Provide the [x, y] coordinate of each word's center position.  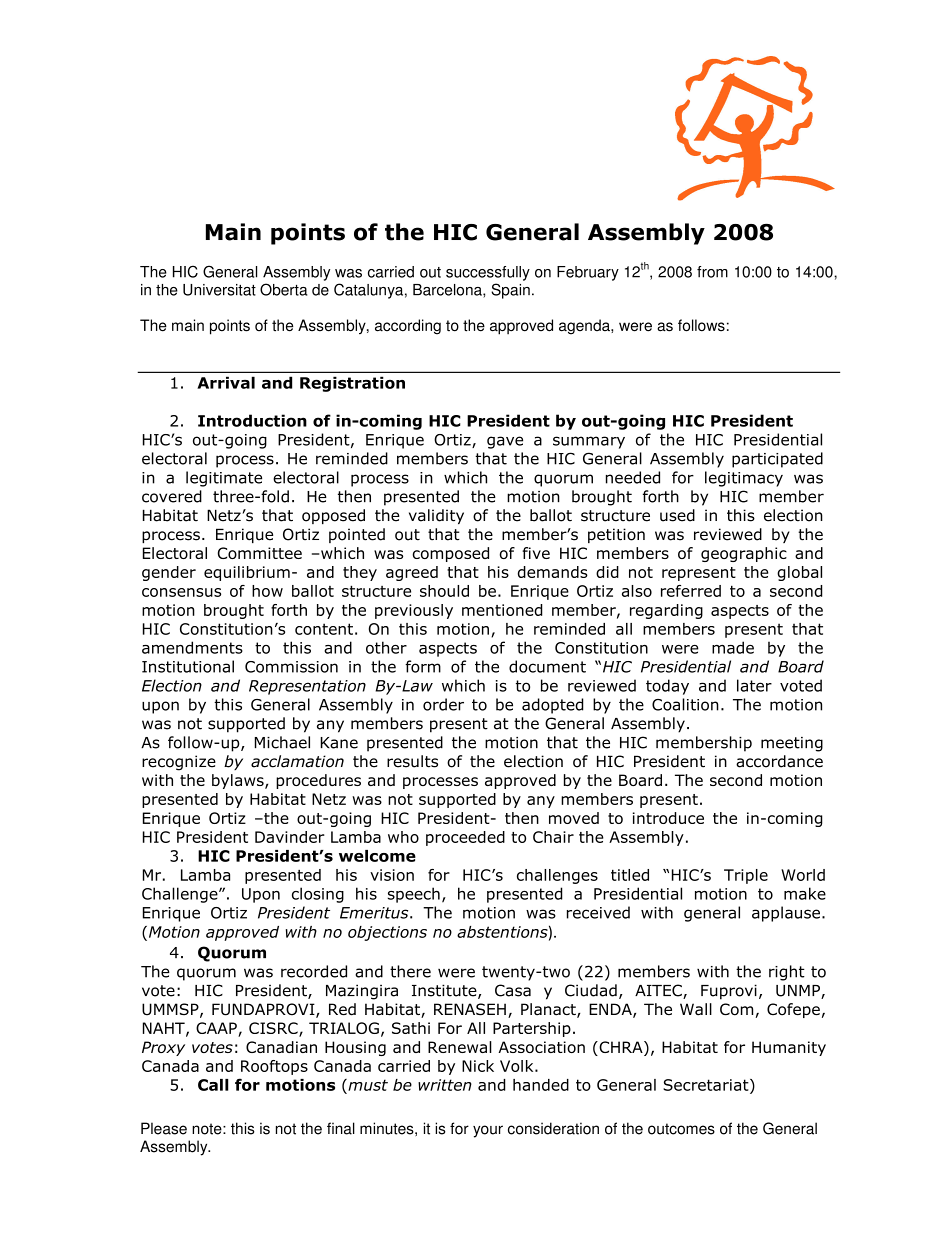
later [754, 685]
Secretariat [707, 1086]
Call [213, 1085]
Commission [291, 667]
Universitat [219, 290]
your [488, 1131]
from [712, 272]
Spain [510, 291]
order [443, 704]
